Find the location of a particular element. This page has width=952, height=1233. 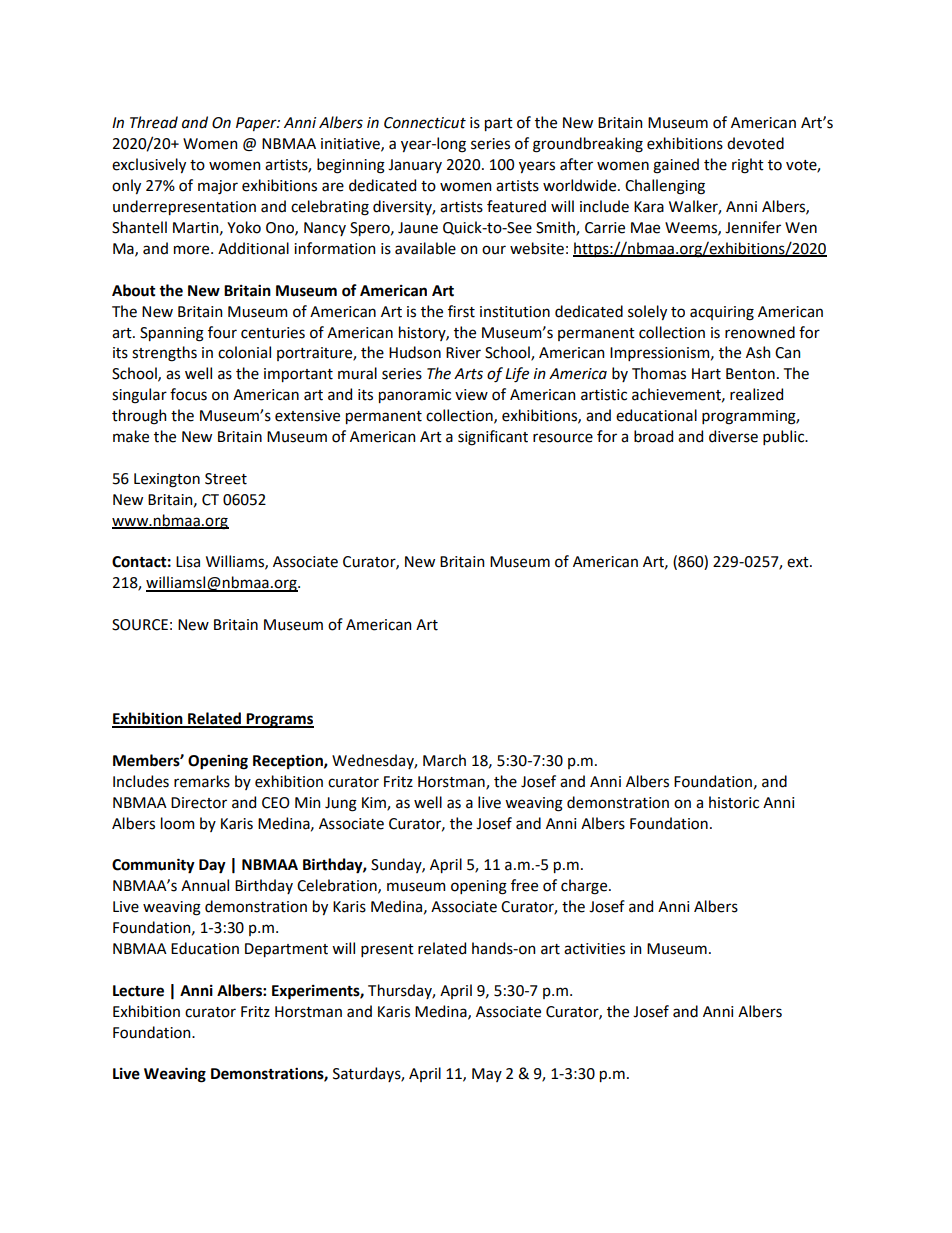

focus is located at coordinates (188, 394).
